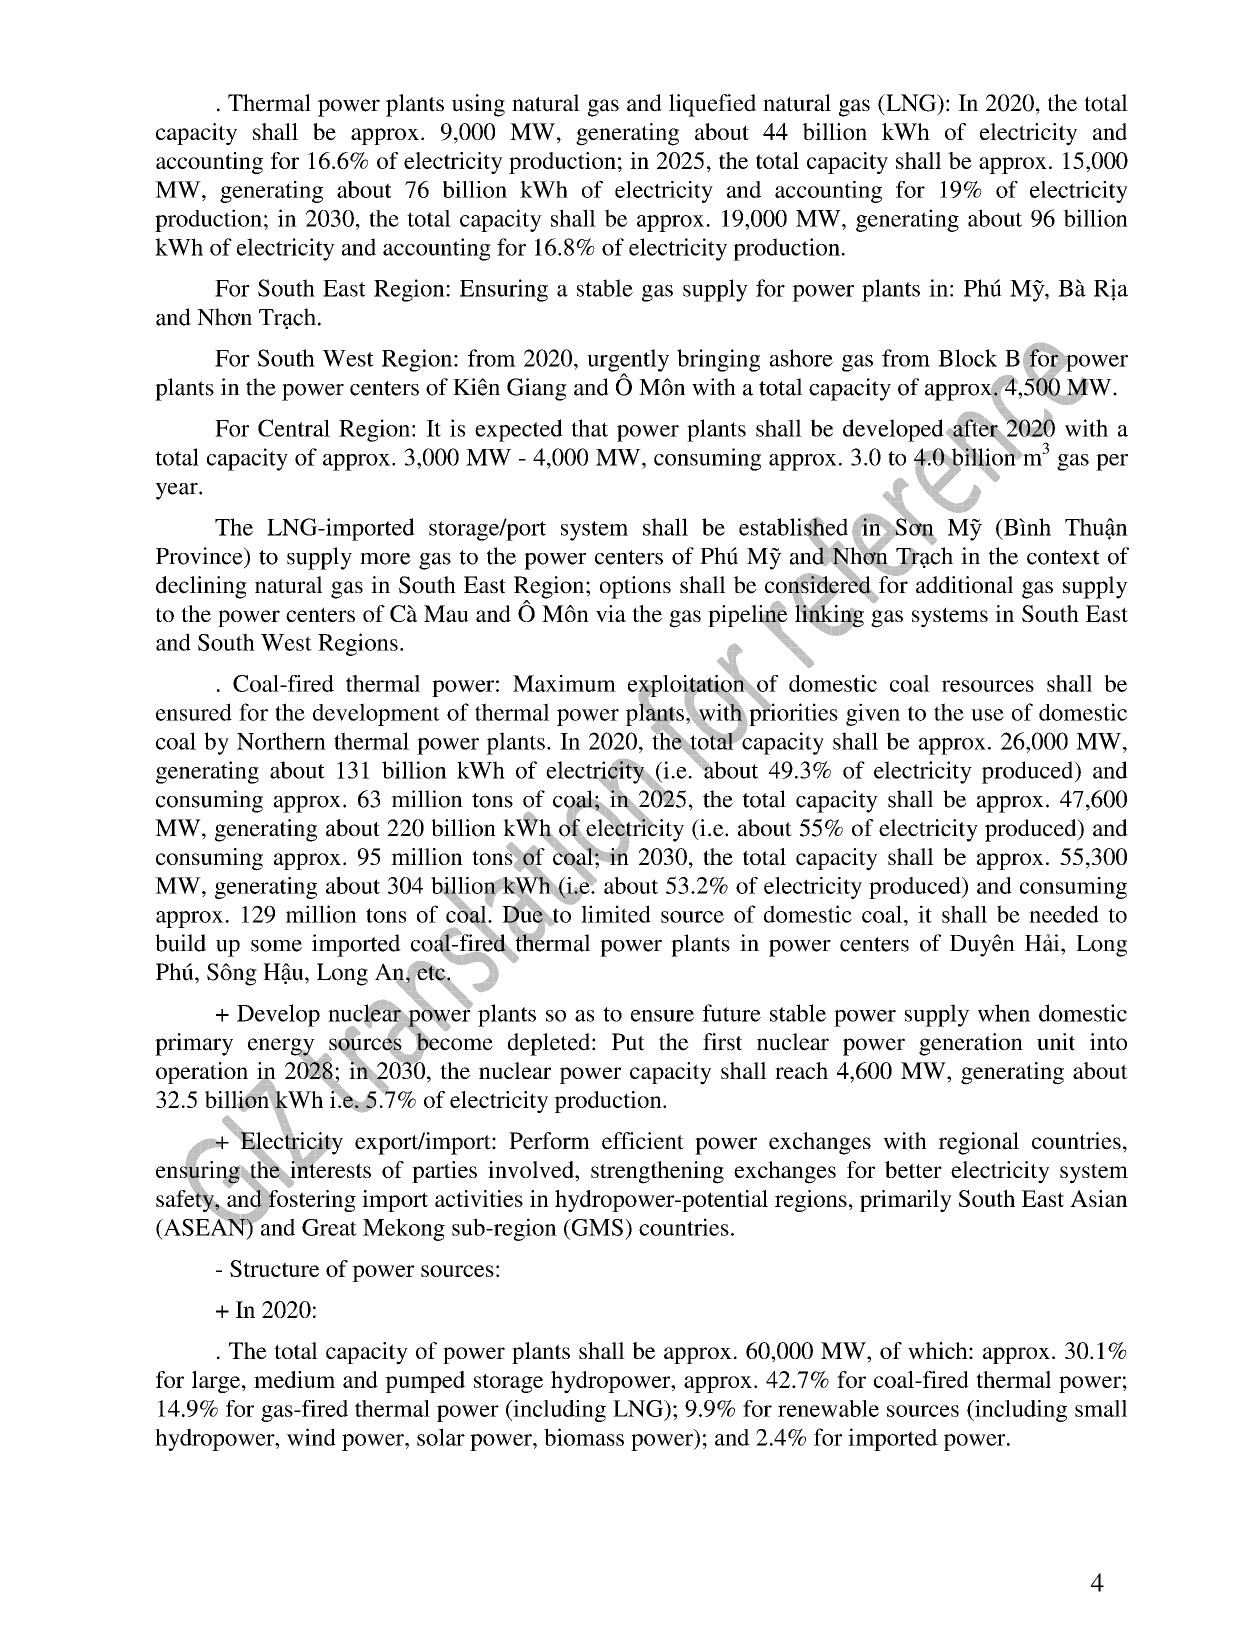 Image resolution: width=1258 pixels, height=1628 pixels. Describe the element at coordinates (478, 105) in the screenshot. I see `using` at that location.
